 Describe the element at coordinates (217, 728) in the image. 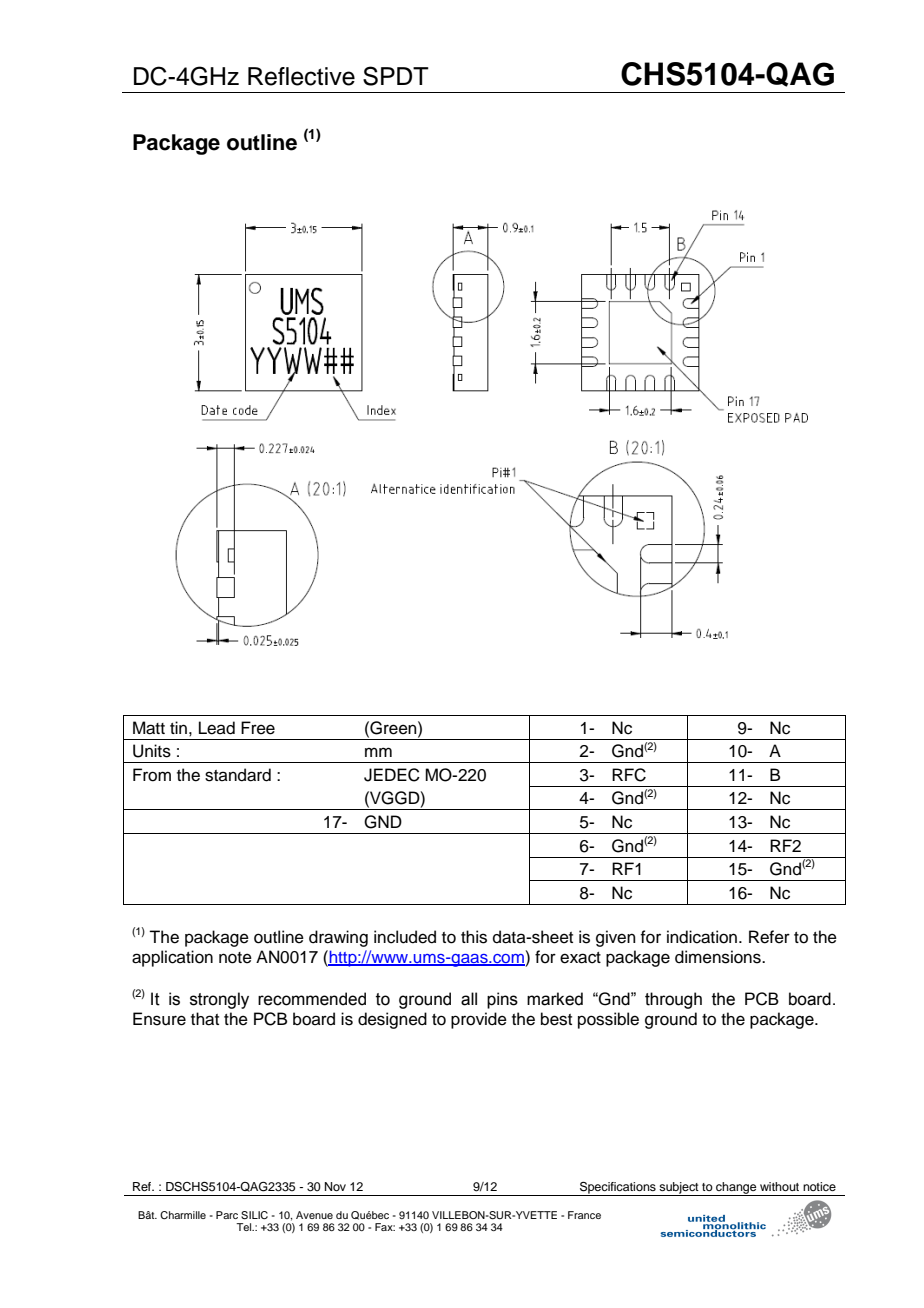

I see `Lead` at that location.
